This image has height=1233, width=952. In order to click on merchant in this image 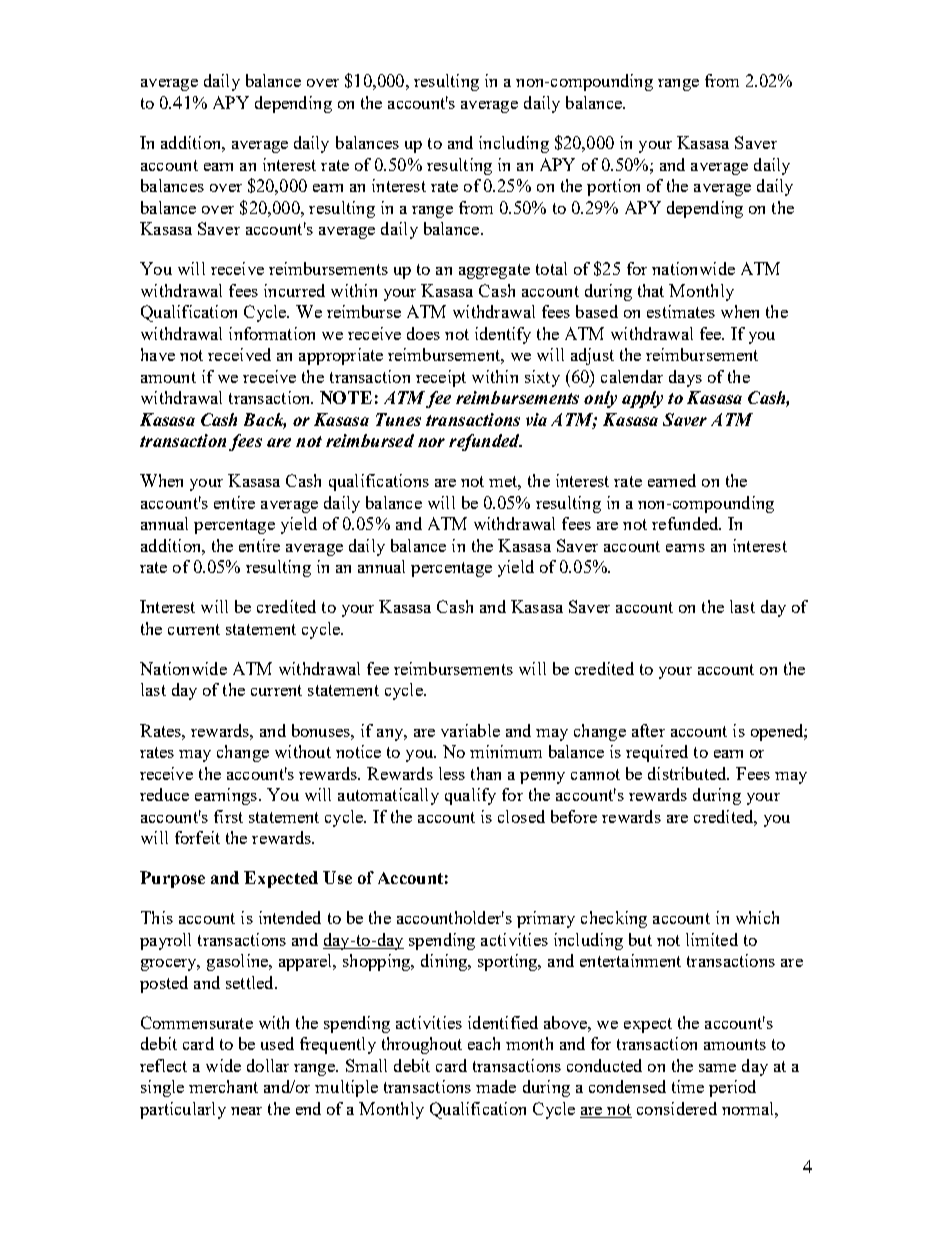, I will do `click(223, 1086)`.
